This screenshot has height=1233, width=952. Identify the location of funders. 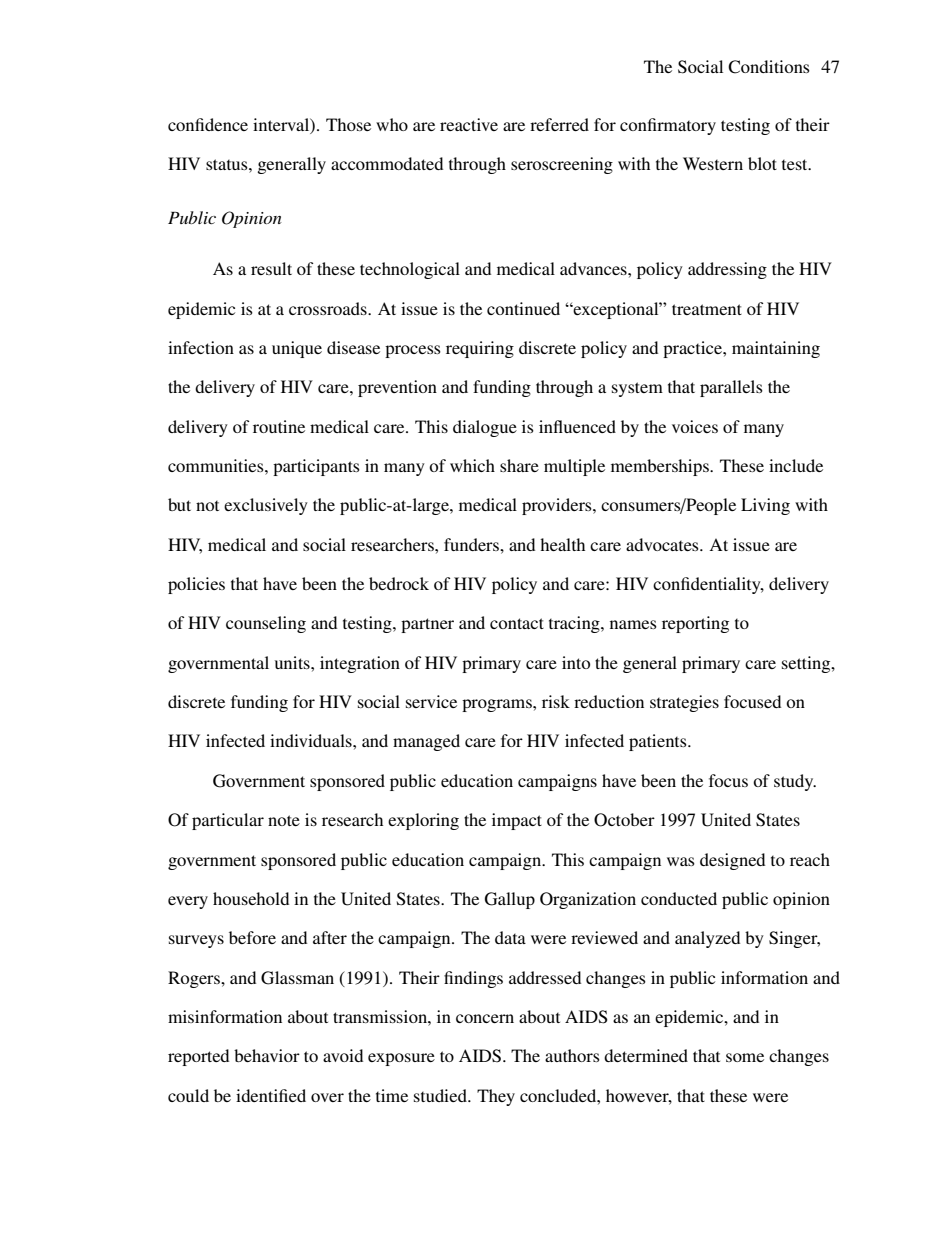
(472, 544).
